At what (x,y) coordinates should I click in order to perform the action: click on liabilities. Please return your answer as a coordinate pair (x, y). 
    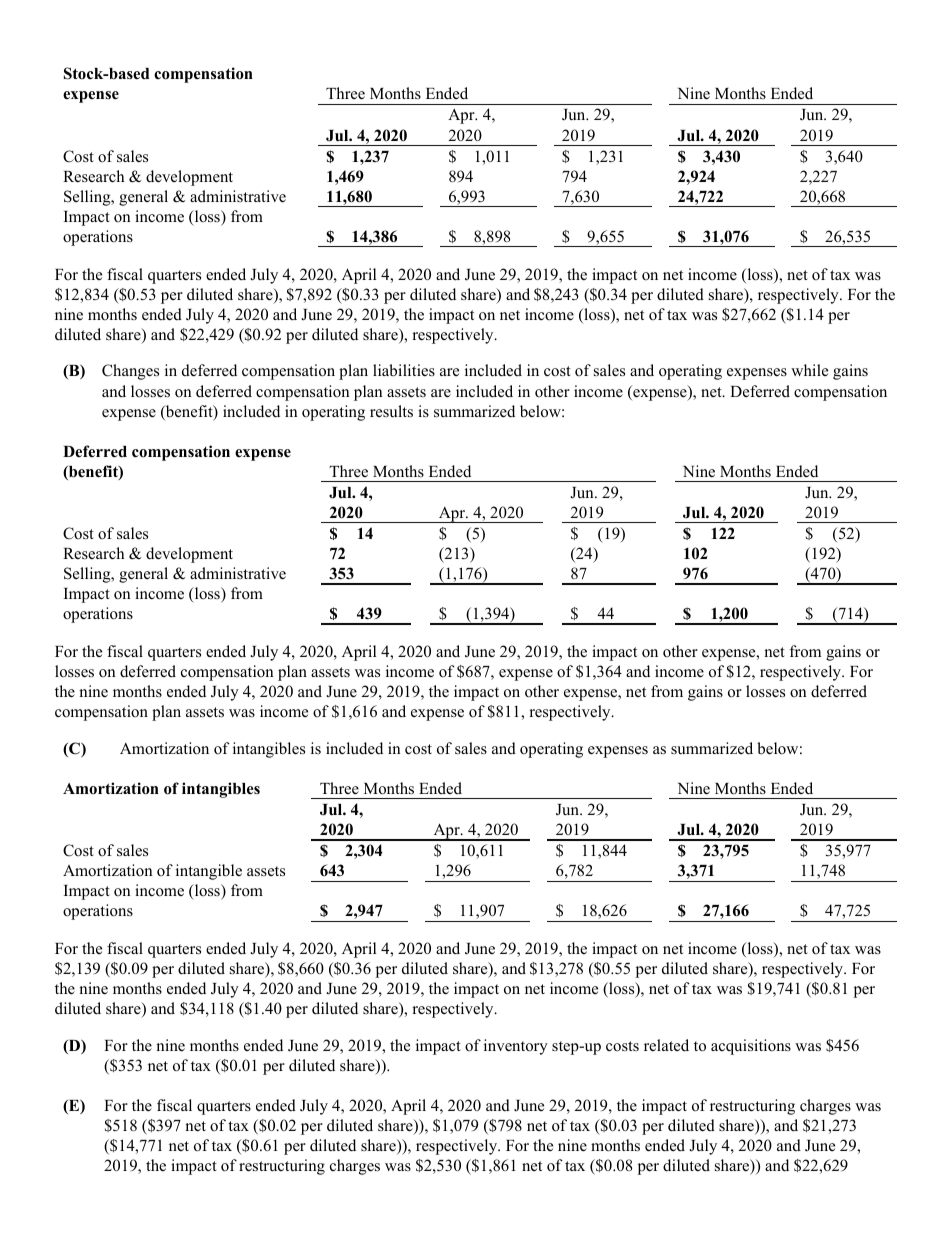
    Looking at the image, I should click on (404, 370).
